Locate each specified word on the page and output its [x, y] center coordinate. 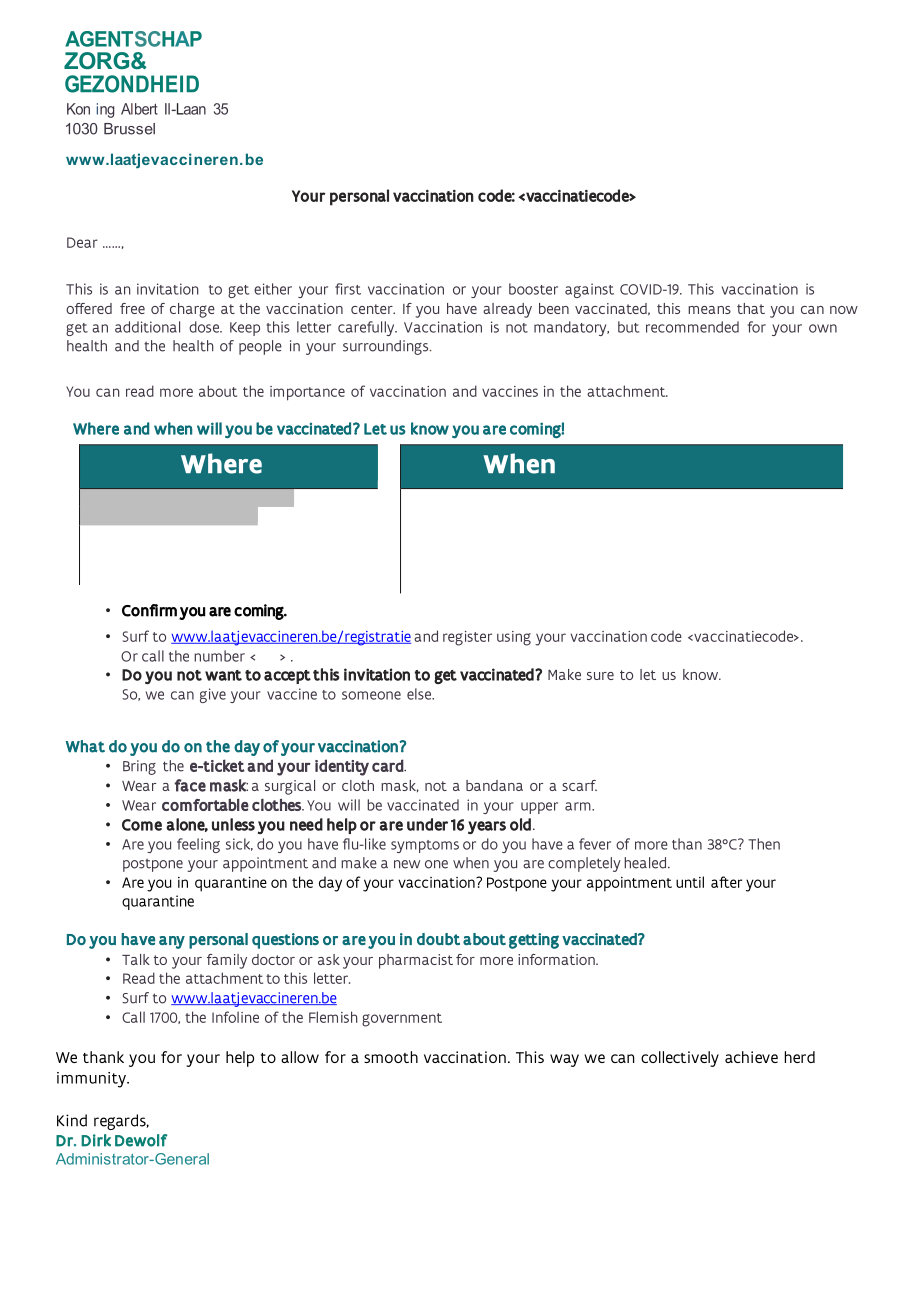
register [467, 638]
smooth [391, 1057]
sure [600, 676]
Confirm [149, 610]
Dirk [96, 1140]
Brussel [129, 129]
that [751, 308]
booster [533, 289]
